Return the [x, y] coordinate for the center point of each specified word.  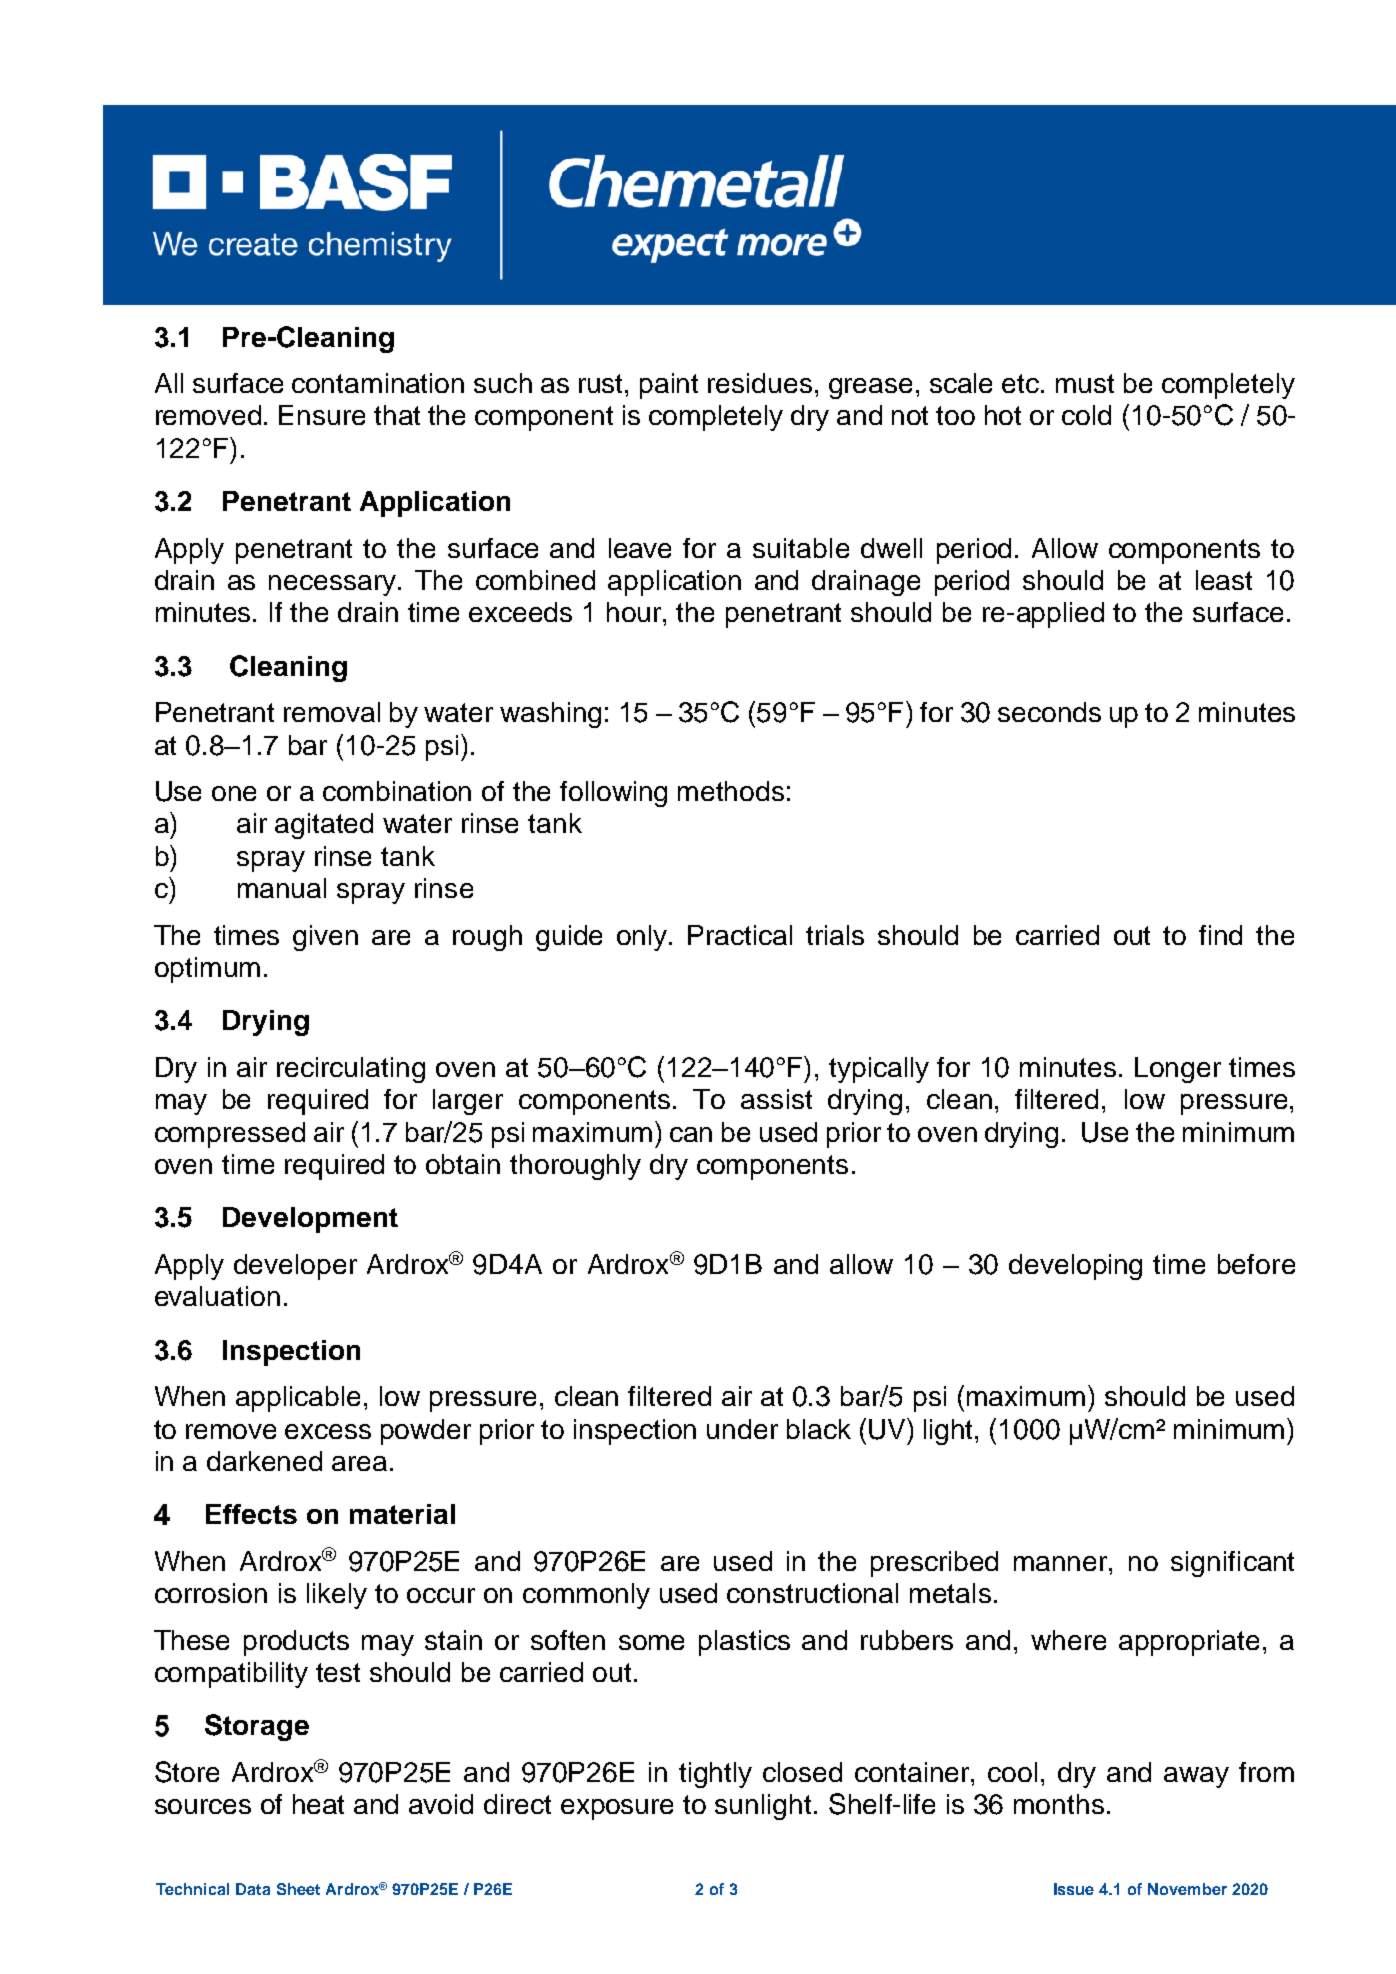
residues [760, 383]
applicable [298, 1399]
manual [282, 888]
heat [318, 1804]
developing [1075, 1267]
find [1220, 935]
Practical [740, 935]
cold [1086, 415]
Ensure [322, 415]
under [742, 1429]
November [1187, 1889]
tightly [715, 1775]
